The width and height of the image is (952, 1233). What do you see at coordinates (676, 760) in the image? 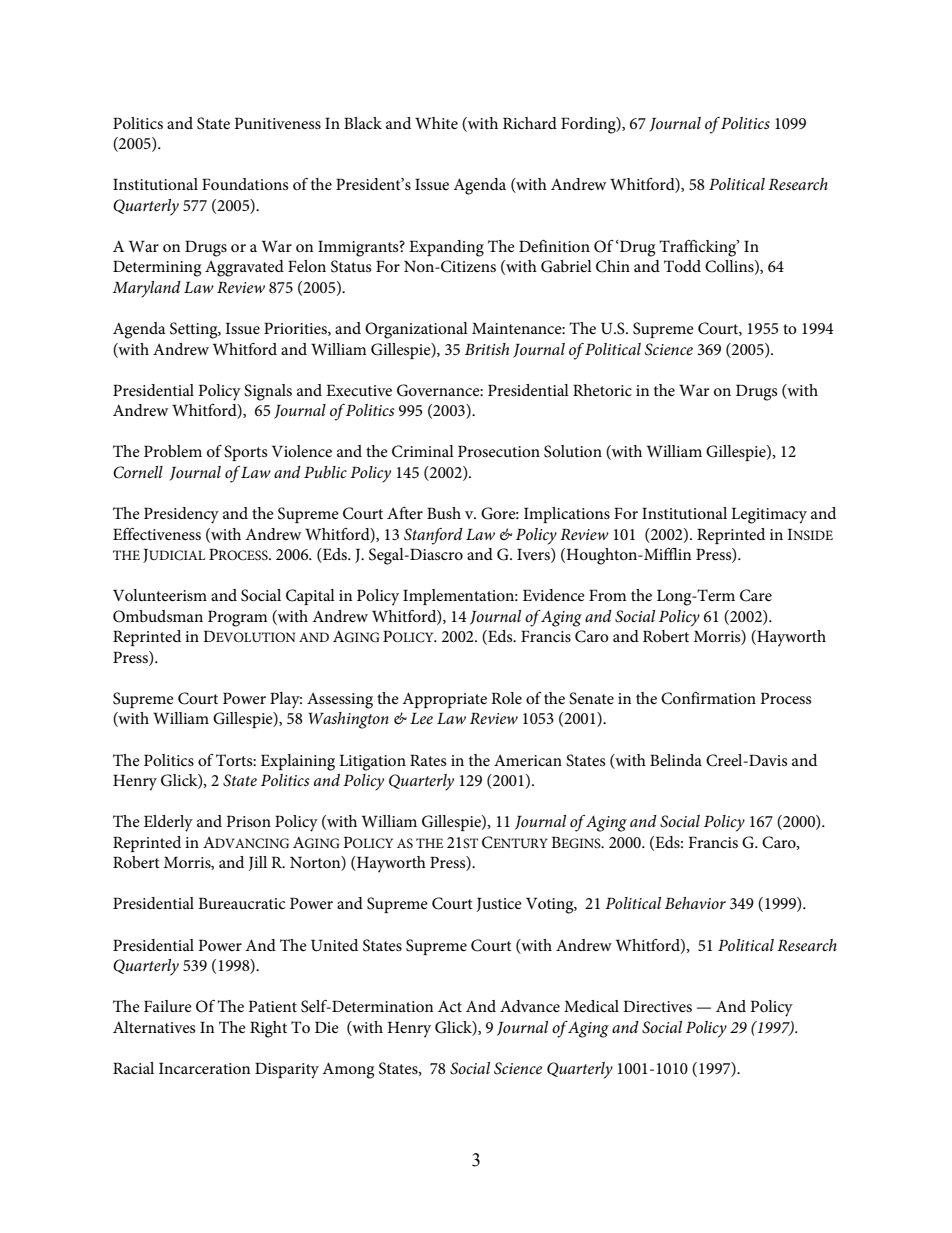
I see `Belinda` at bounding box center [676, 760].
